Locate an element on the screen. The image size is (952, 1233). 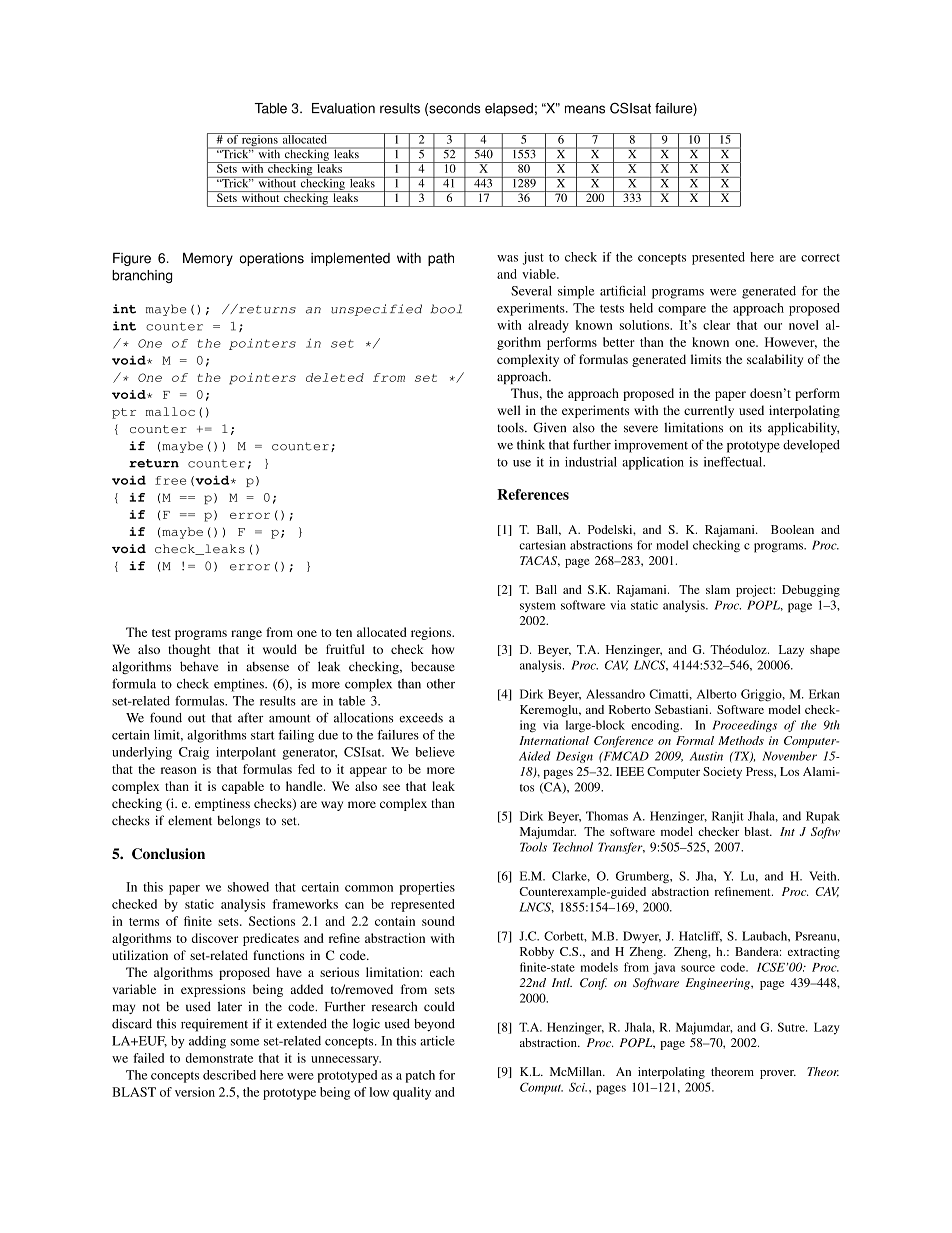
Society is located at coordinates (722, 773).
